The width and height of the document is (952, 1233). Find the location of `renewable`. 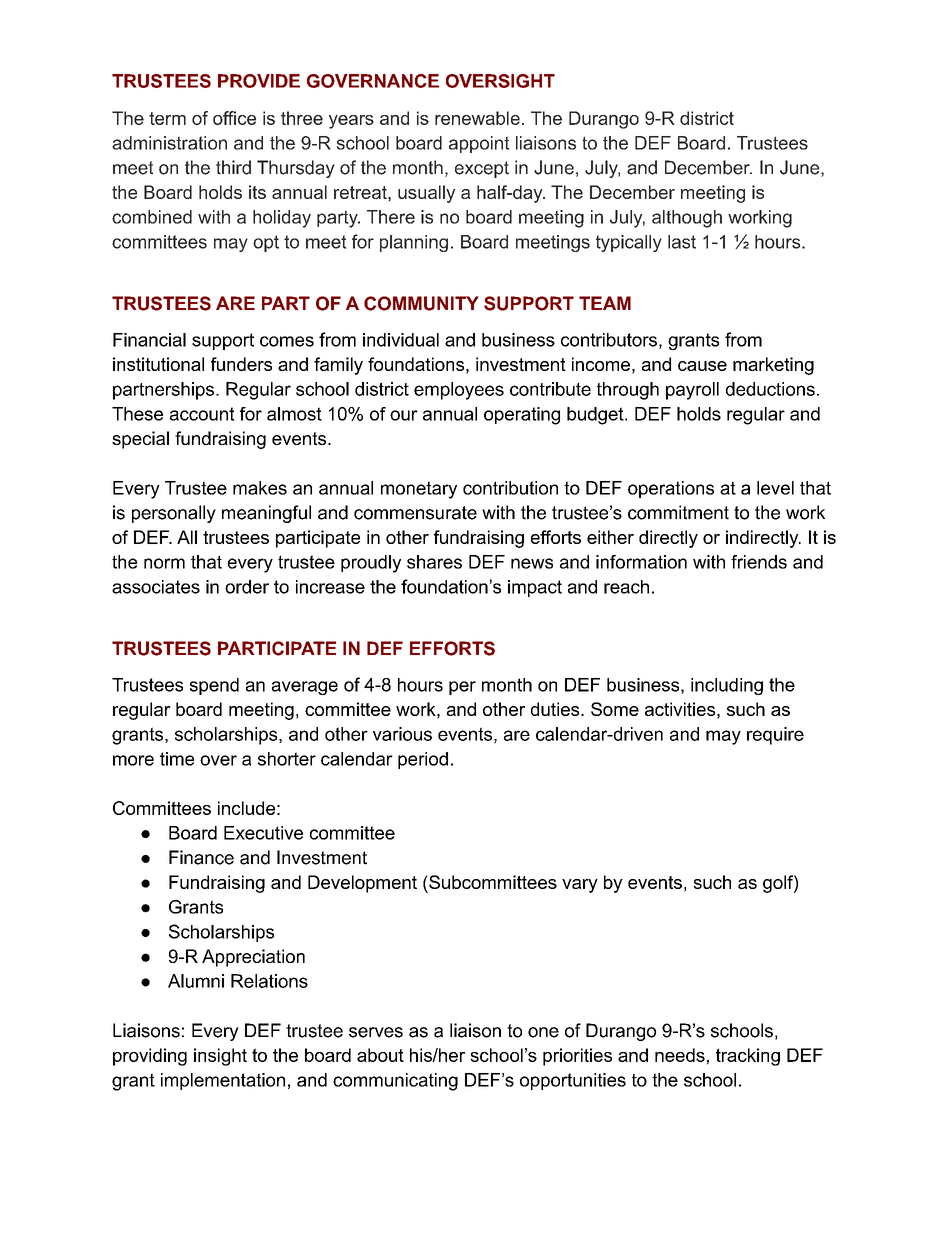

renewable is located at coordinates (477, 118).
